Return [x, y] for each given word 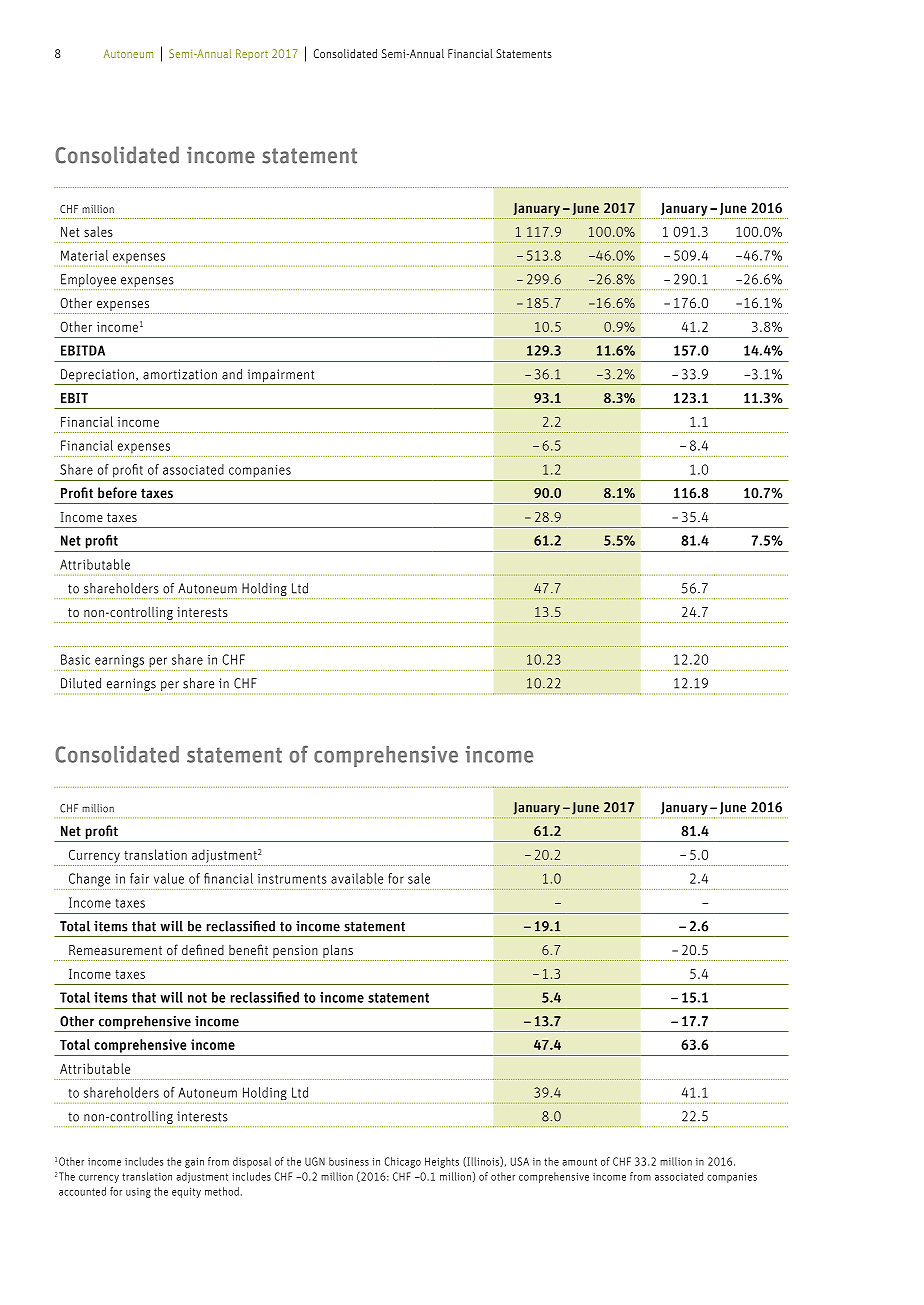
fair [139, 878]
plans [338, 951]
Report [252, 54]
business [349, 1161]
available [357, 878]
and [232, 374]
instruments [292, 879]
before [117, 492]
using [138, 1193]
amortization [180, 374]
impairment [281, 377]
